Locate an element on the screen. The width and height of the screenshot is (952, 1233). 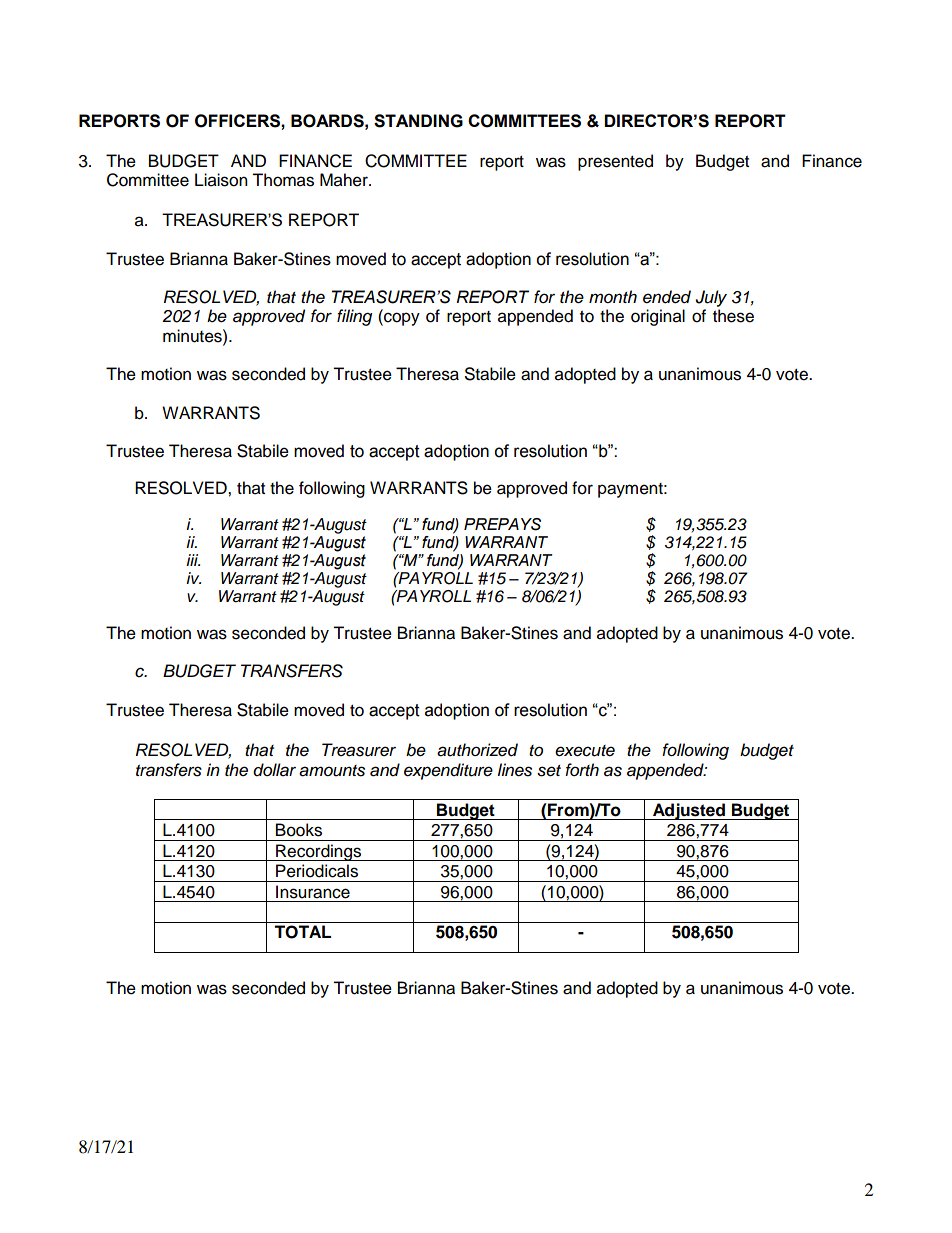
STANDING is located at coordinates (418, 121).
